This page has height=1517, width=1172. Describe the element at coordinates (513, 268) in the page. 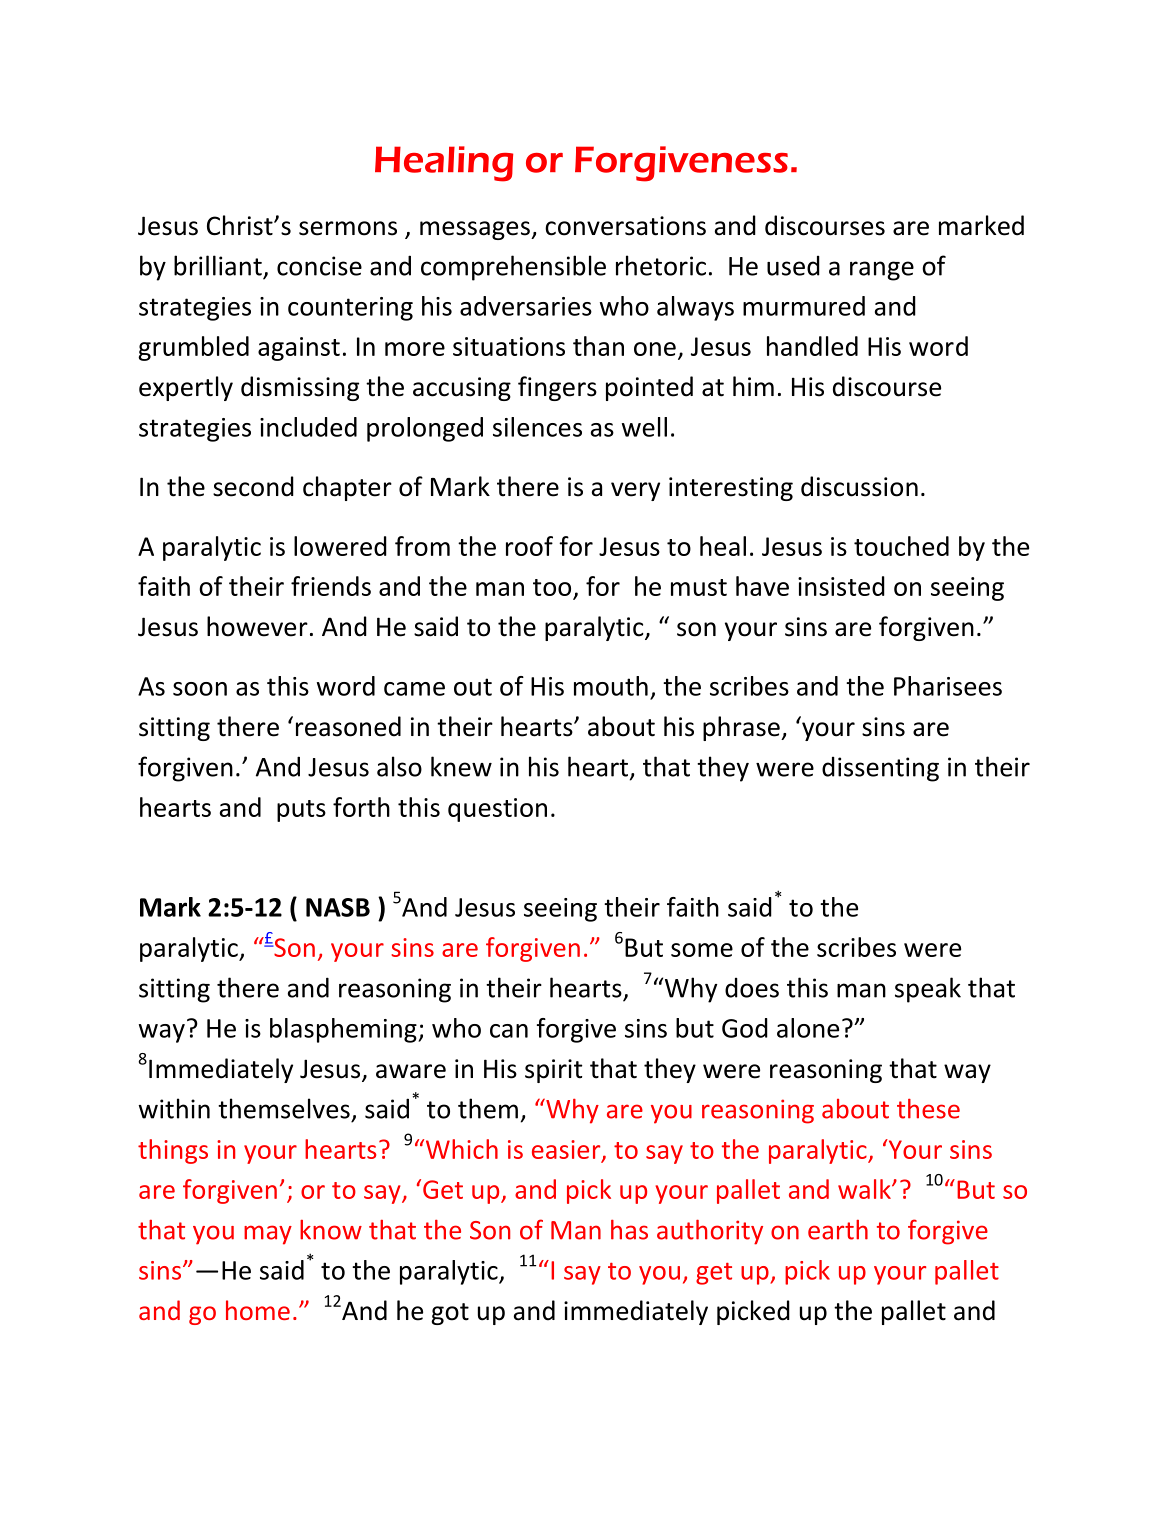

I see `comprehensible` at that location.
